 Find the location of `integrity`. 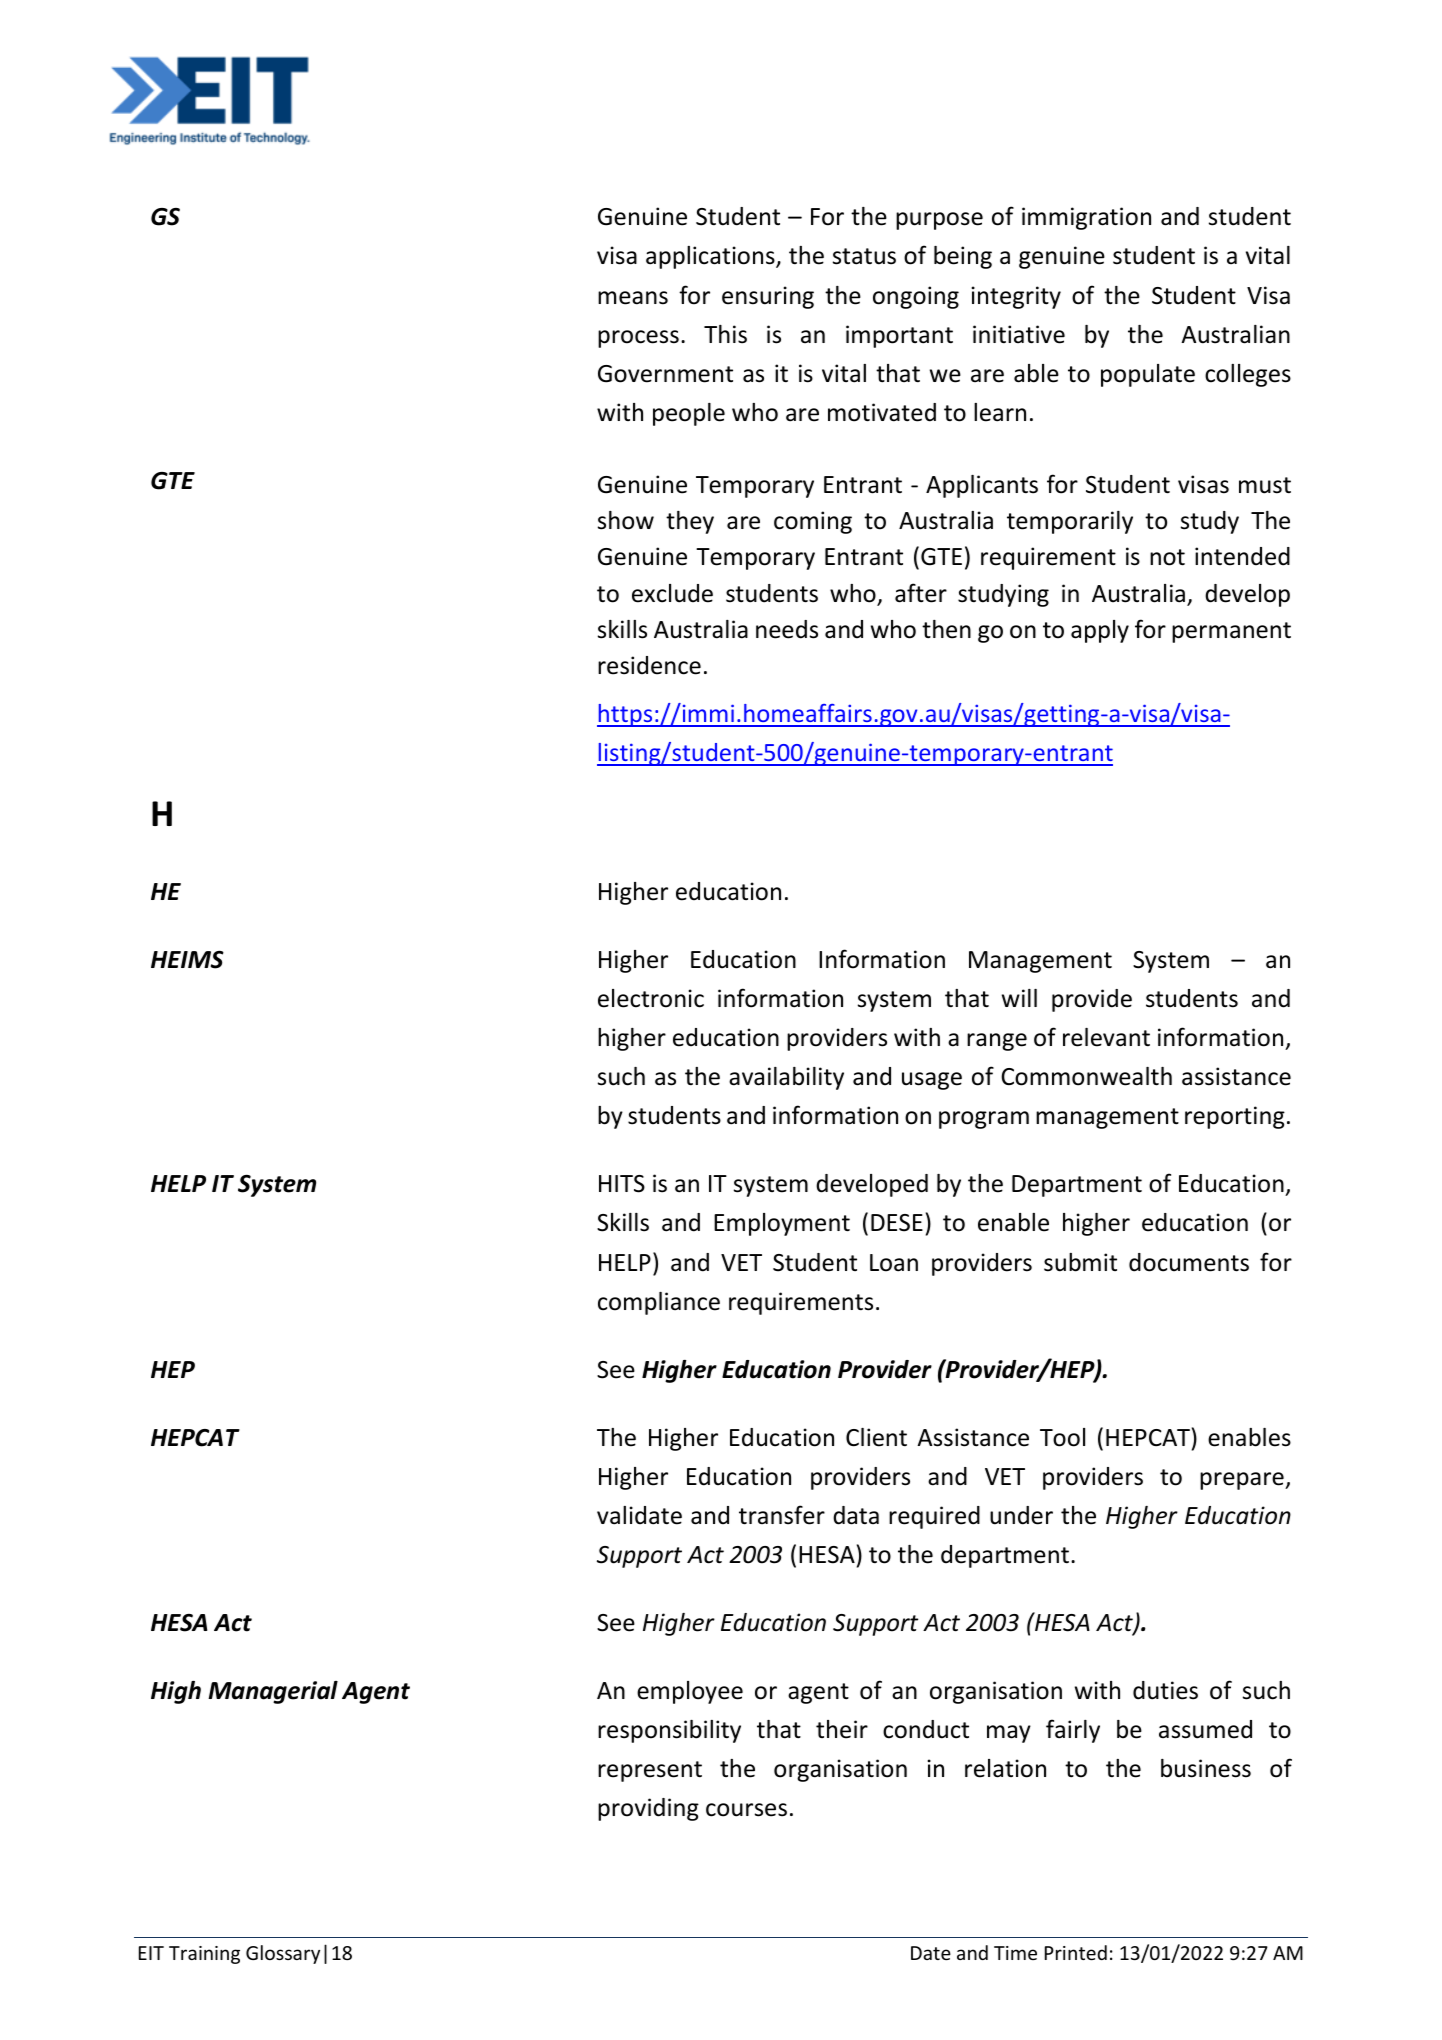

integrity is located at coordinates (1016, 297).
